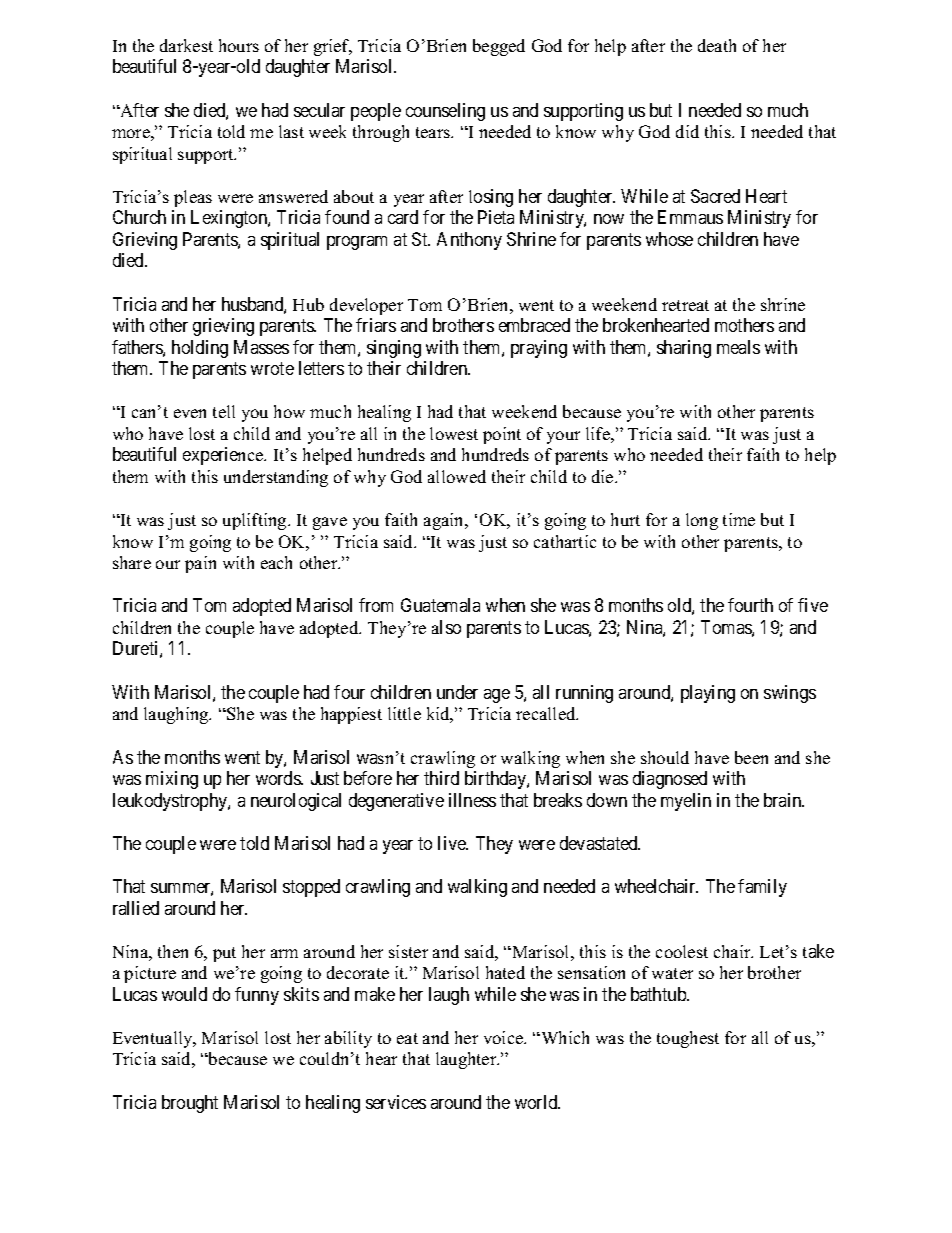 This screenshot has height=1233, width=952. Describe the element at coordinates (239, 45) in the screenshot. I see `hours` at that location.
